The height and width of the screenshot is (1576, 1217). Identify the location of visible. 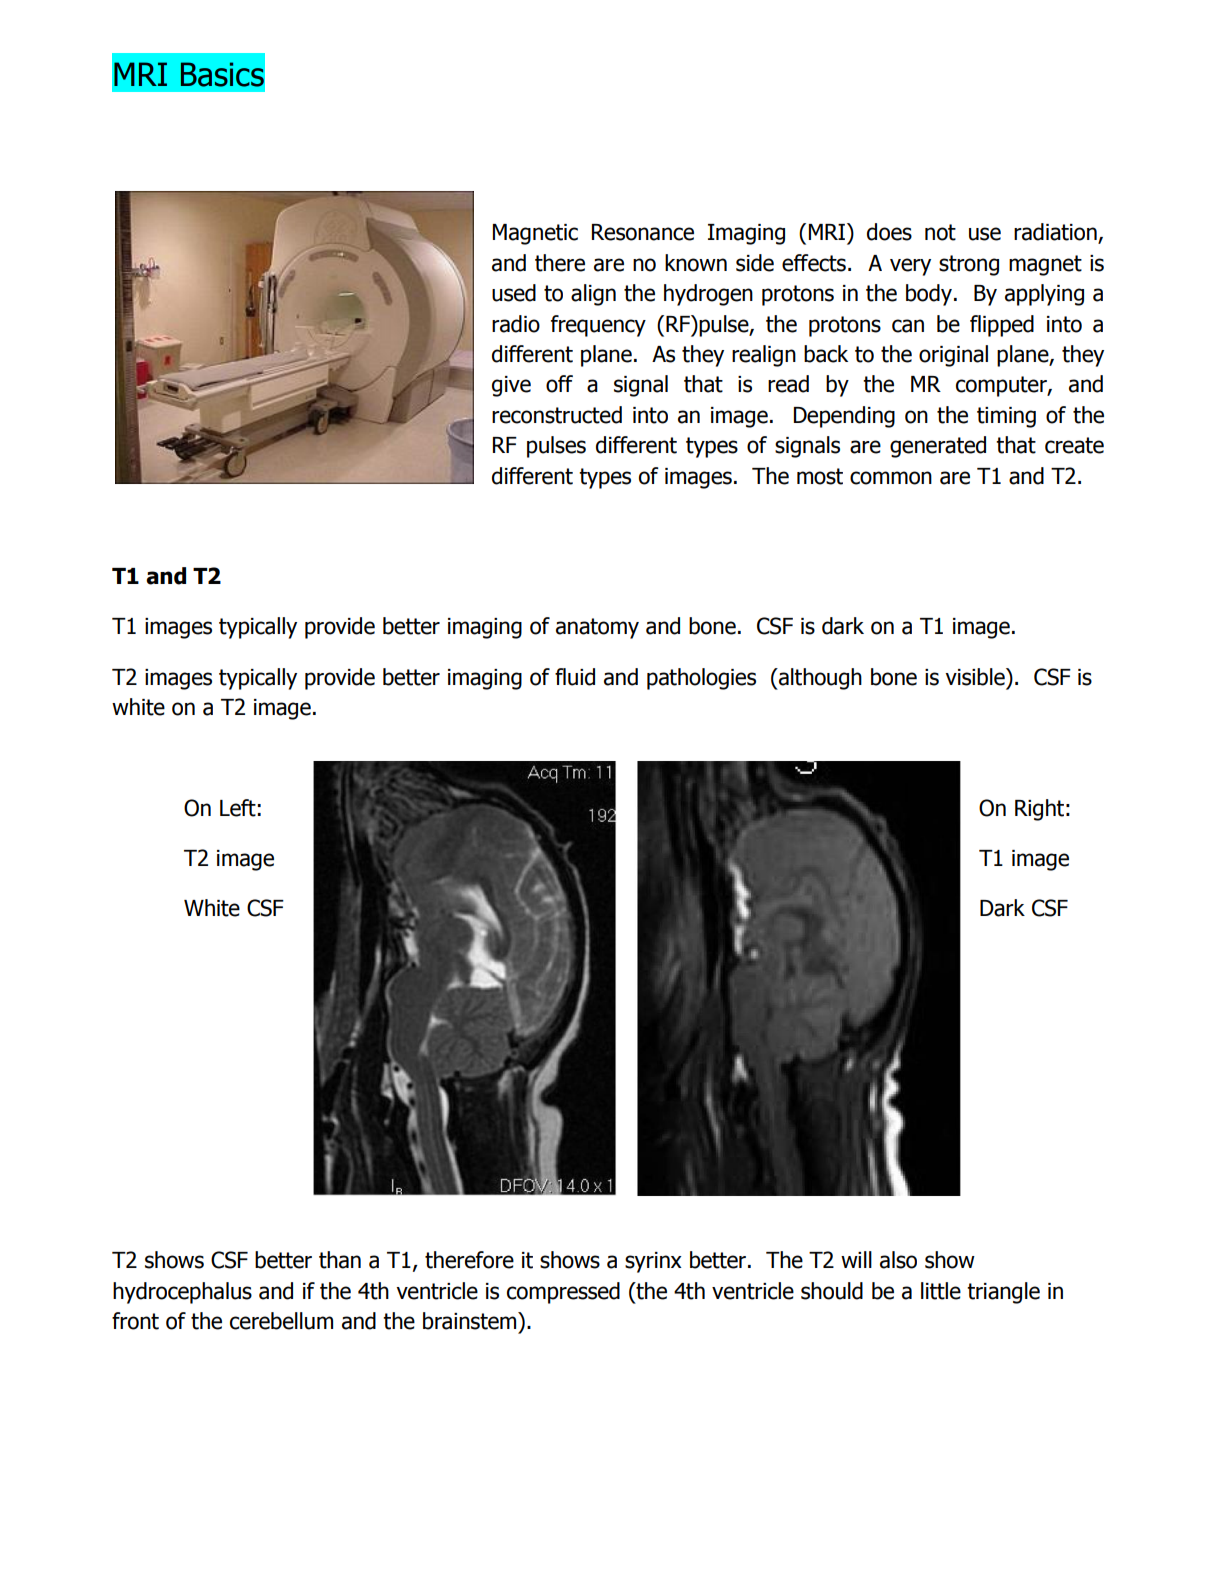
(976, 677).
